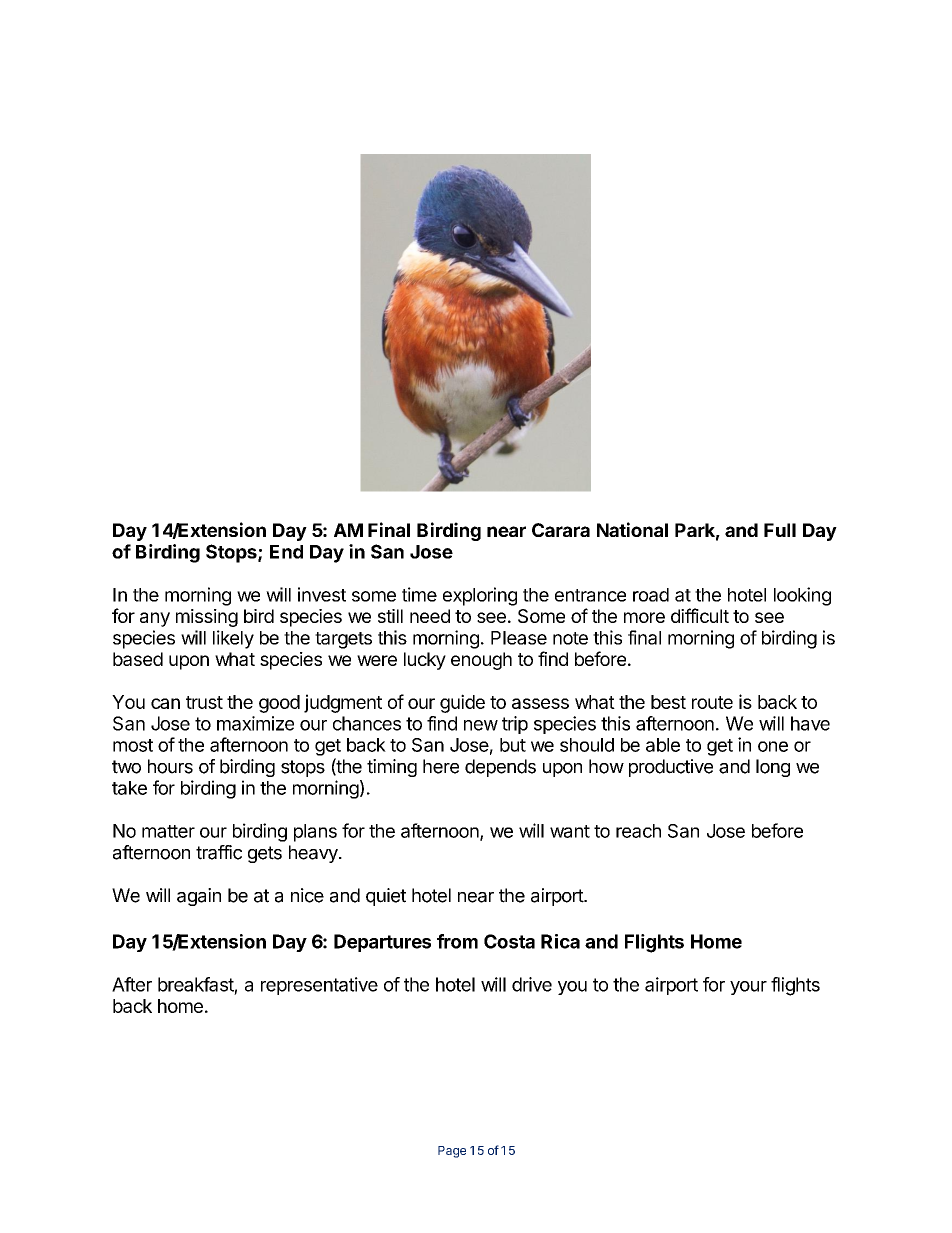 This screenshot has width=952, height=1233. What do you see at coordinates (219, 852) in the screenshot?
I see `traffic` at bounding box center [219, 852].
